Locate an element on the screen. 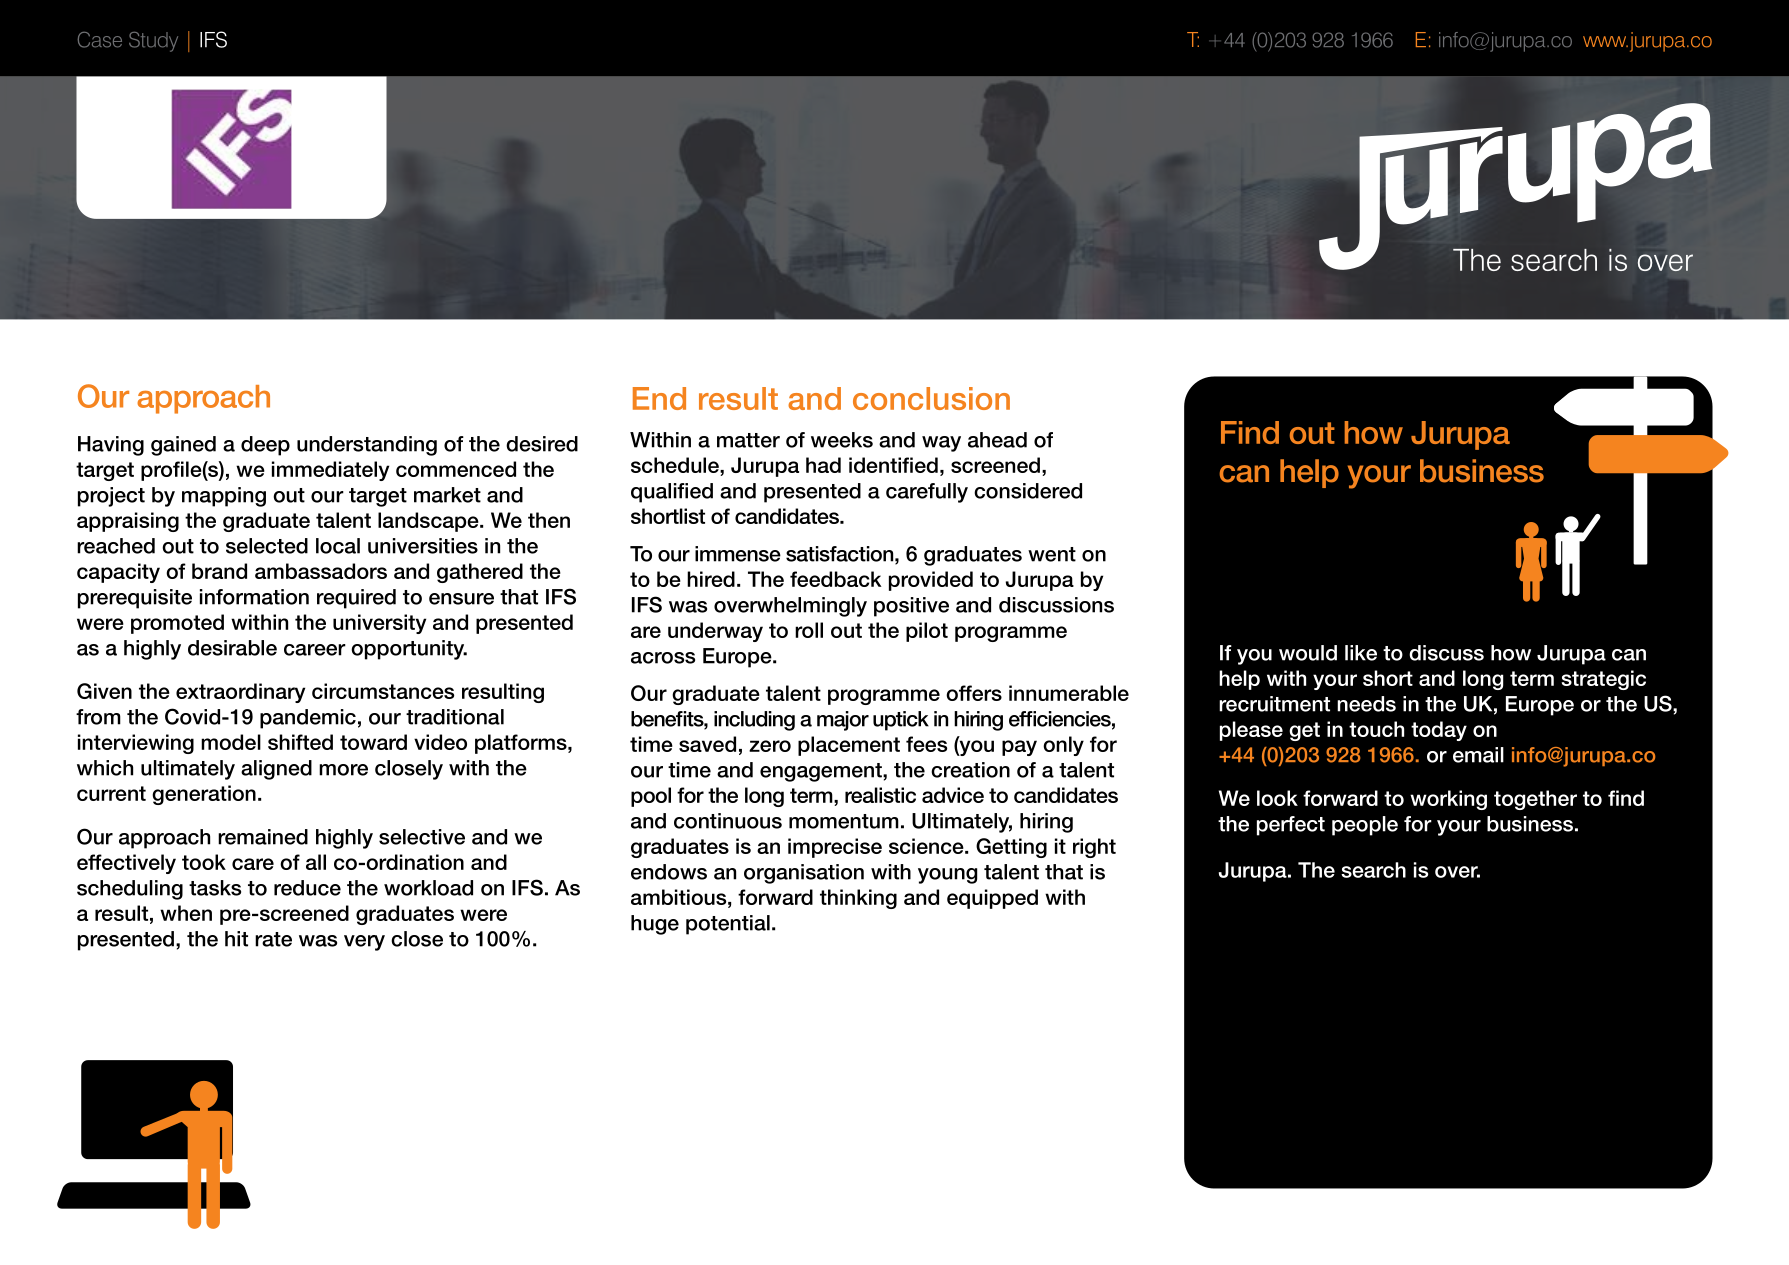 The width and height of the screenshot is (1789, 1265). mapping is located at coordinates (224, 497).
